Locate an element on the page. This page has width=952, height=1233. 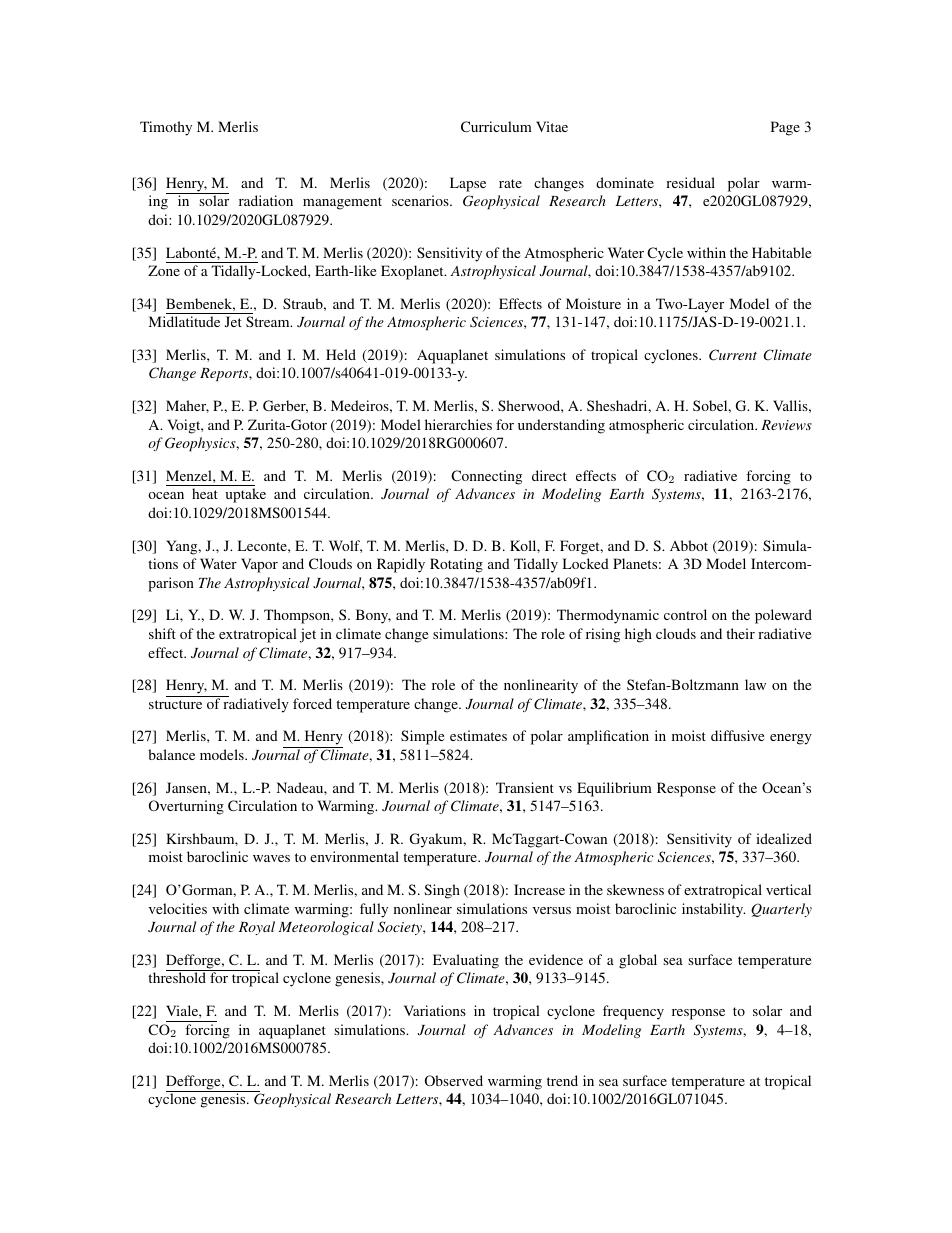
Maher is located at coordinates (187, 406).
